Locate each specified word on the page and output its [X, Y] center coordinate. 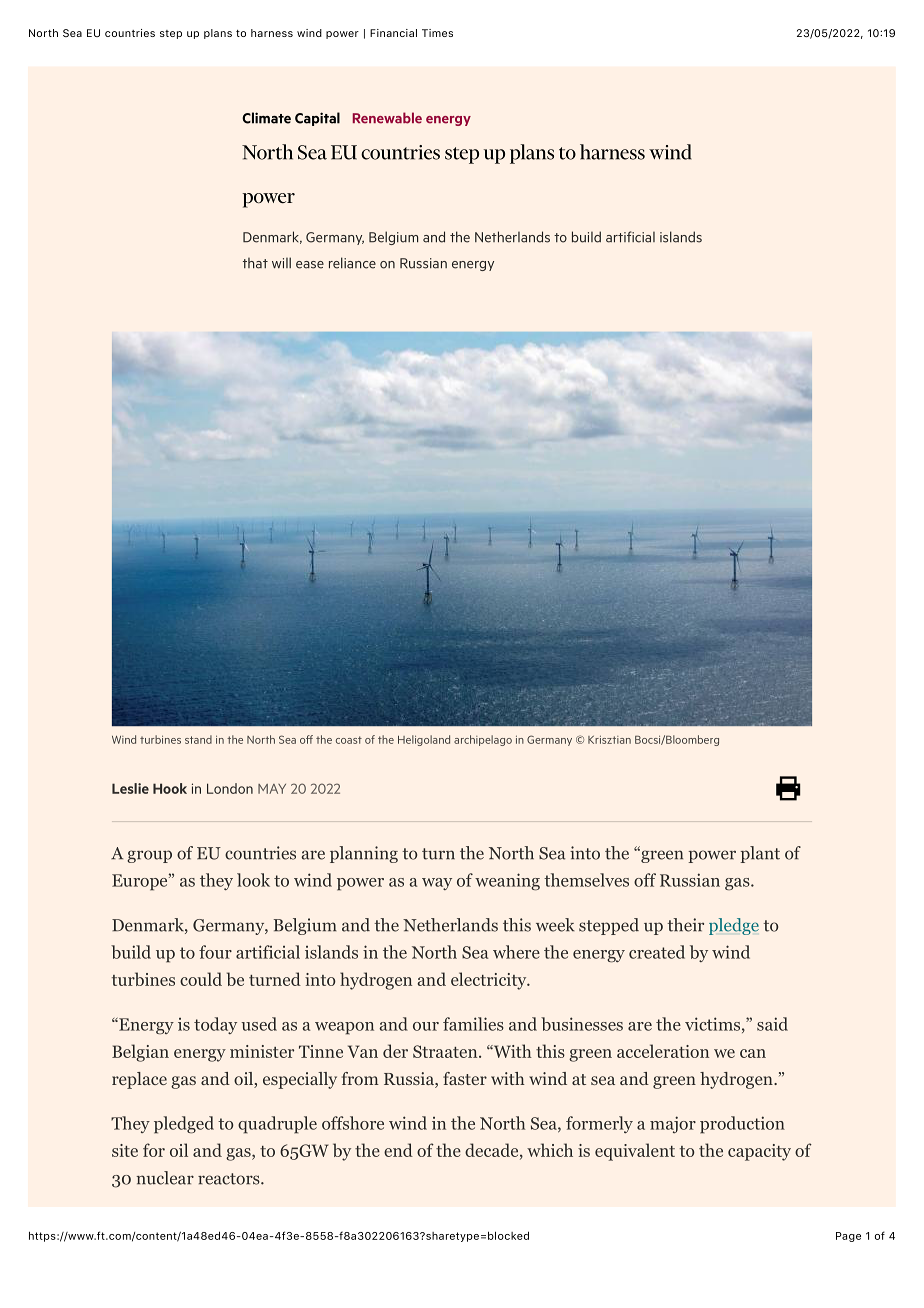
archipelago [483, 740]
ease [310, 265]
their [685, 925]
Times [437, 33]
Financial [393, 33]
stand [198, 739]
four [215, 952]
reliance [352, 263]
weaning [507, 882]
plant [760, 854]
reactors [230, 1179]
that [255, 263]
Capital [317, 119]
